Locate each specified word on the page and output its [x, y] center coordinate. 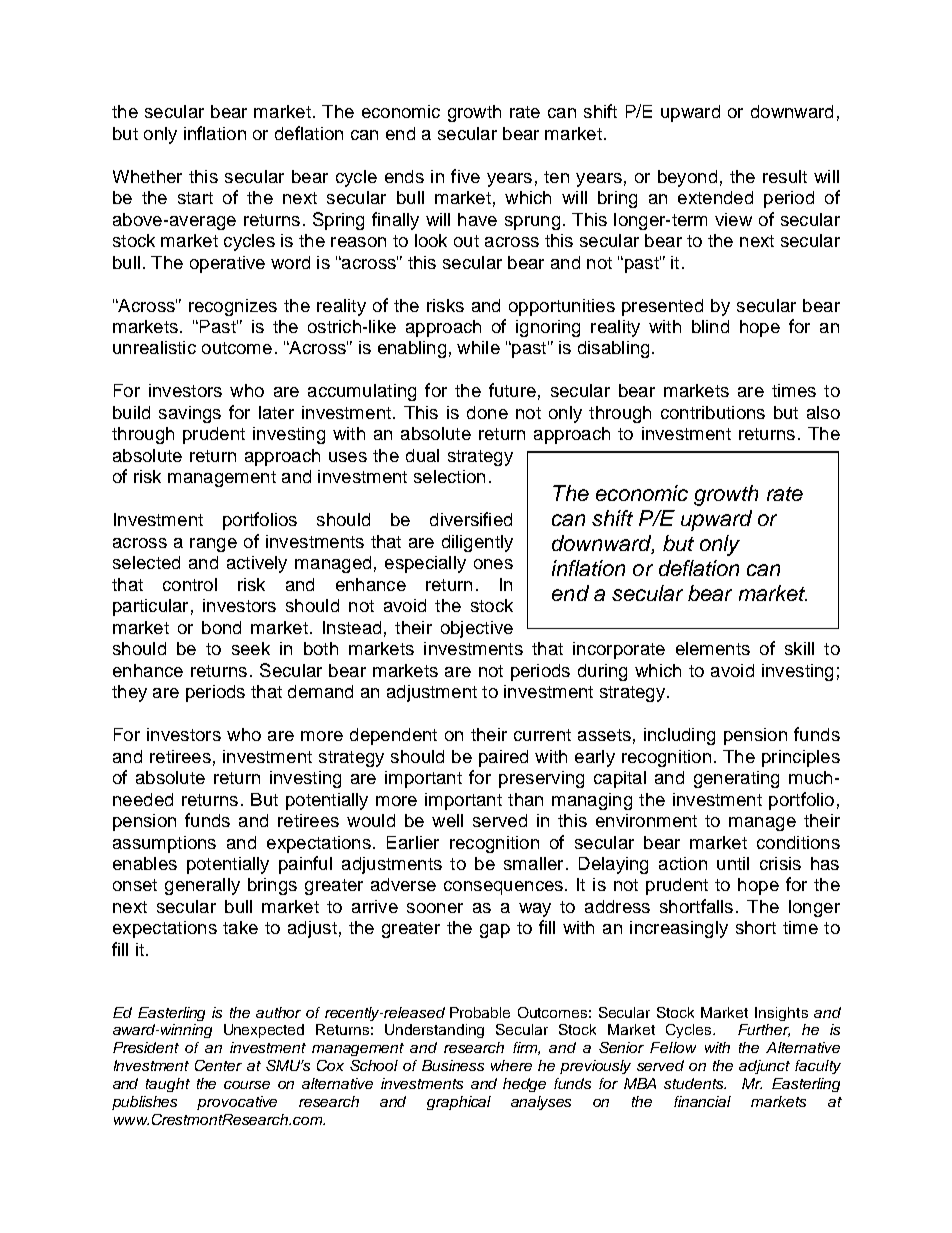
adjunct [764, 1067]
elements [713, 648]
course [247, 1085]
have [477, 219]
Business [453, 1065]
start [195, 198]
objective [477, 629]
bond [221, 627]
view [733, 219]
